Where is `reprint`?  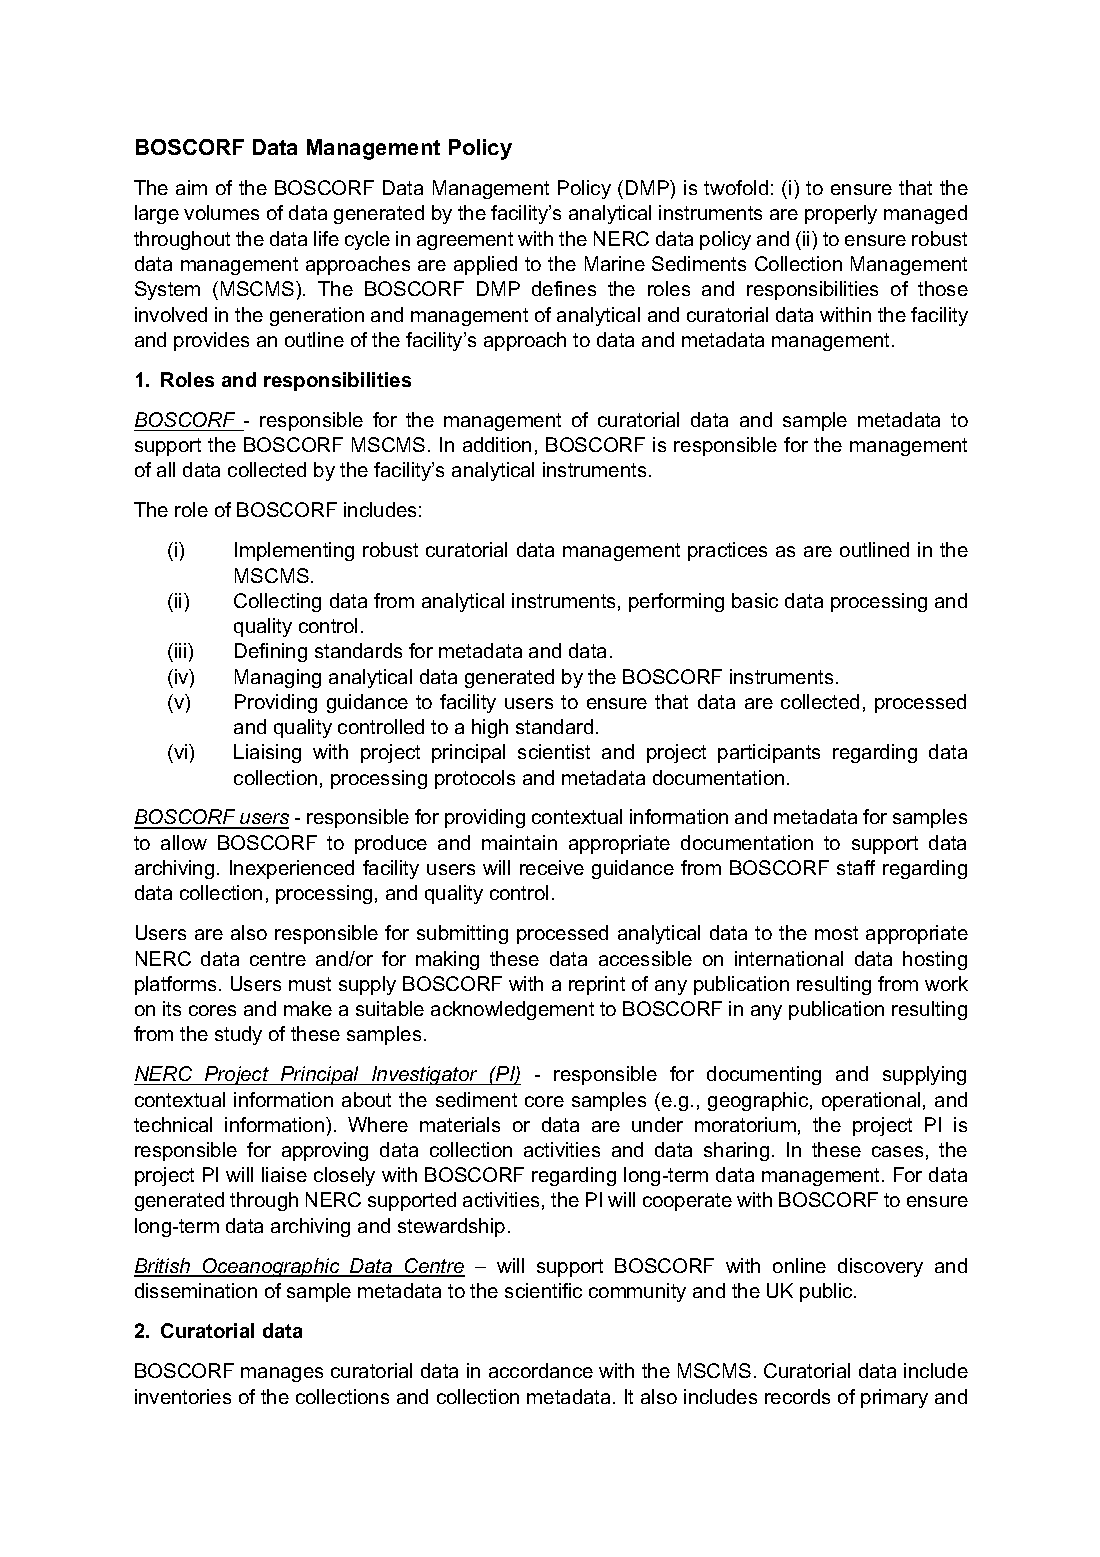 reprint is located at coordinates (597, 985).
